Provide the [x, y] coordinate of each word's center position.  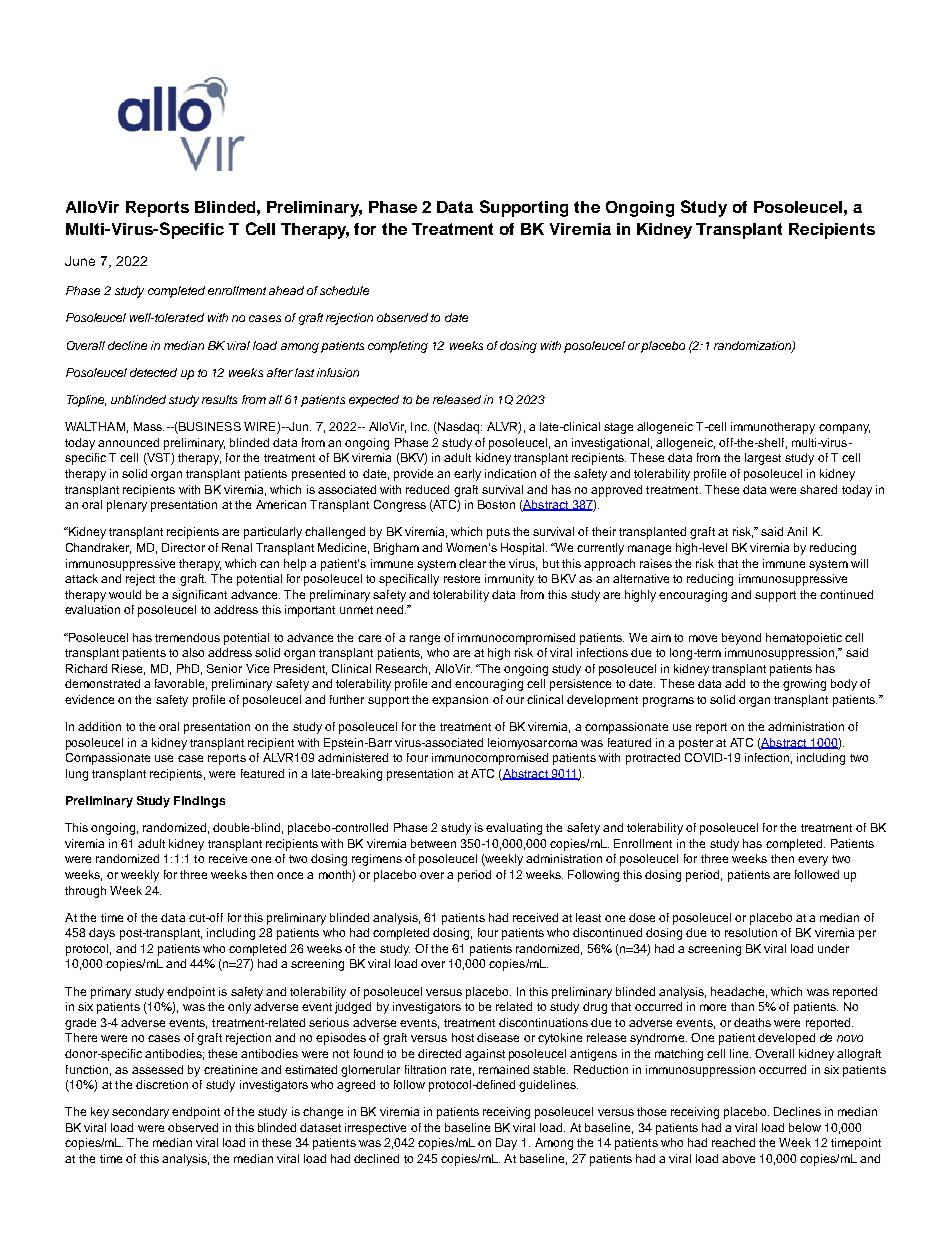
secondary [140, 1113]
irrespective [375, 1129]
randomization [753, 346]
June [80, 261]
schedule [344, 290]
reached [733, 1142]
